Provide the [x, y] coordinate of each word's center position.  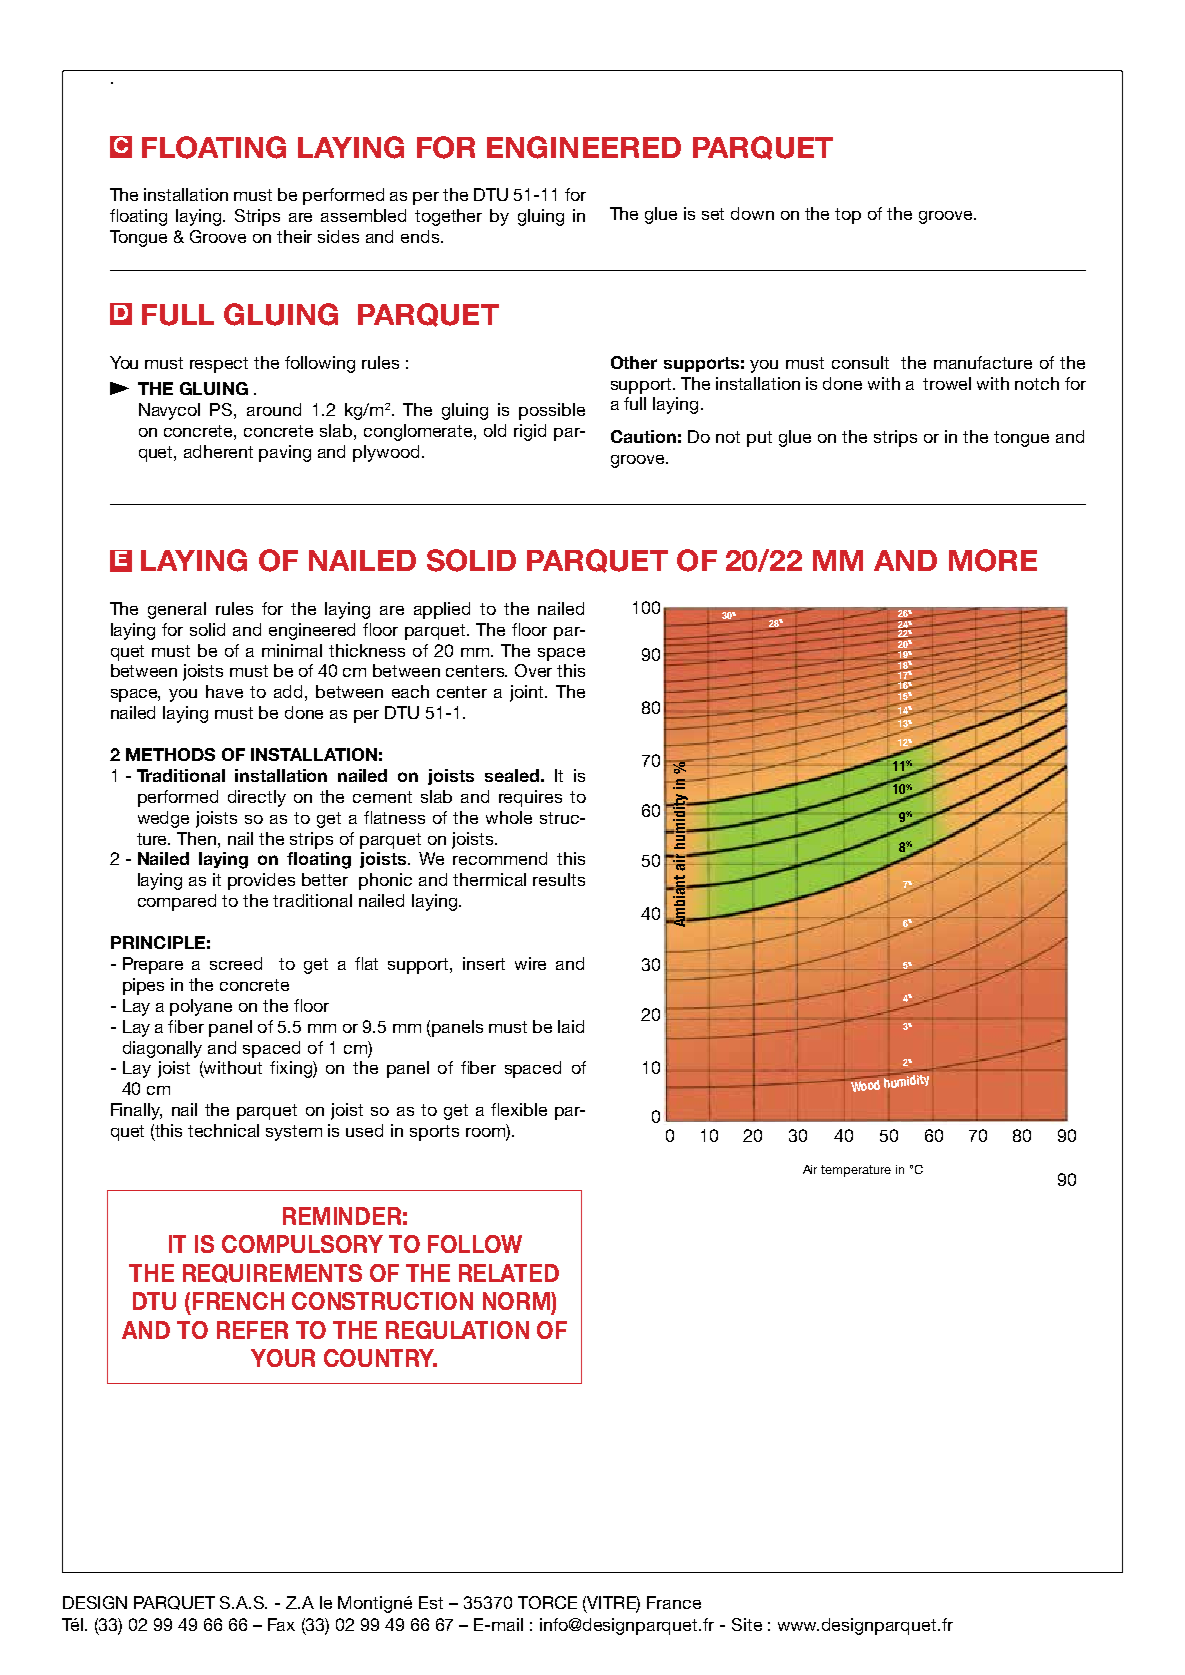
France [674, 1602]
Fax [281, 1624]
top [848, 216]
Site [747, 1624]
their [294, 236]
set [713, 214]
